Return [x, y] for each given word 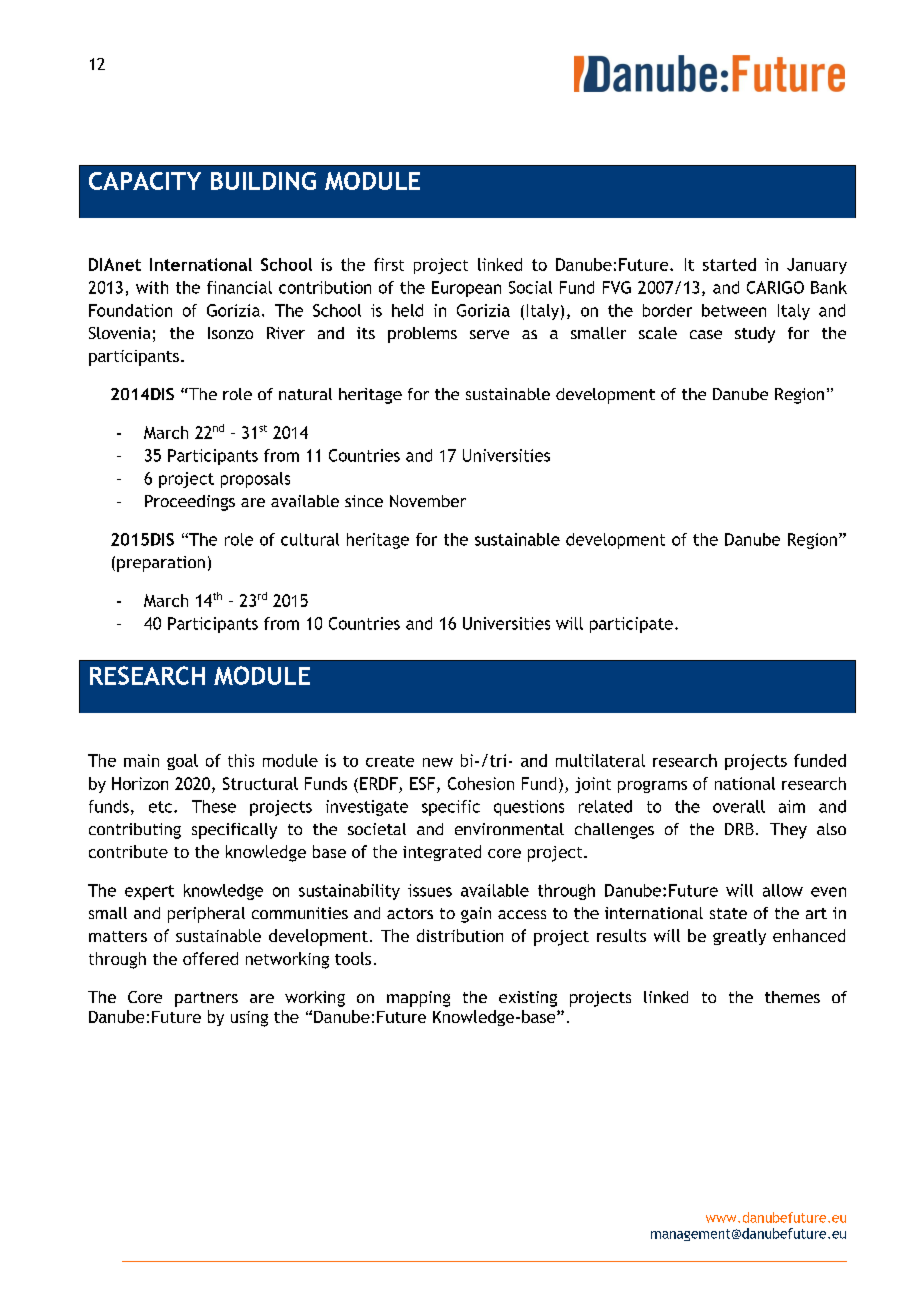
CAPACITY [145, 181]
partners [206, 999]
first [389, 264]
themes [792, 997]
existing [528, 999]
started [729, 264]
